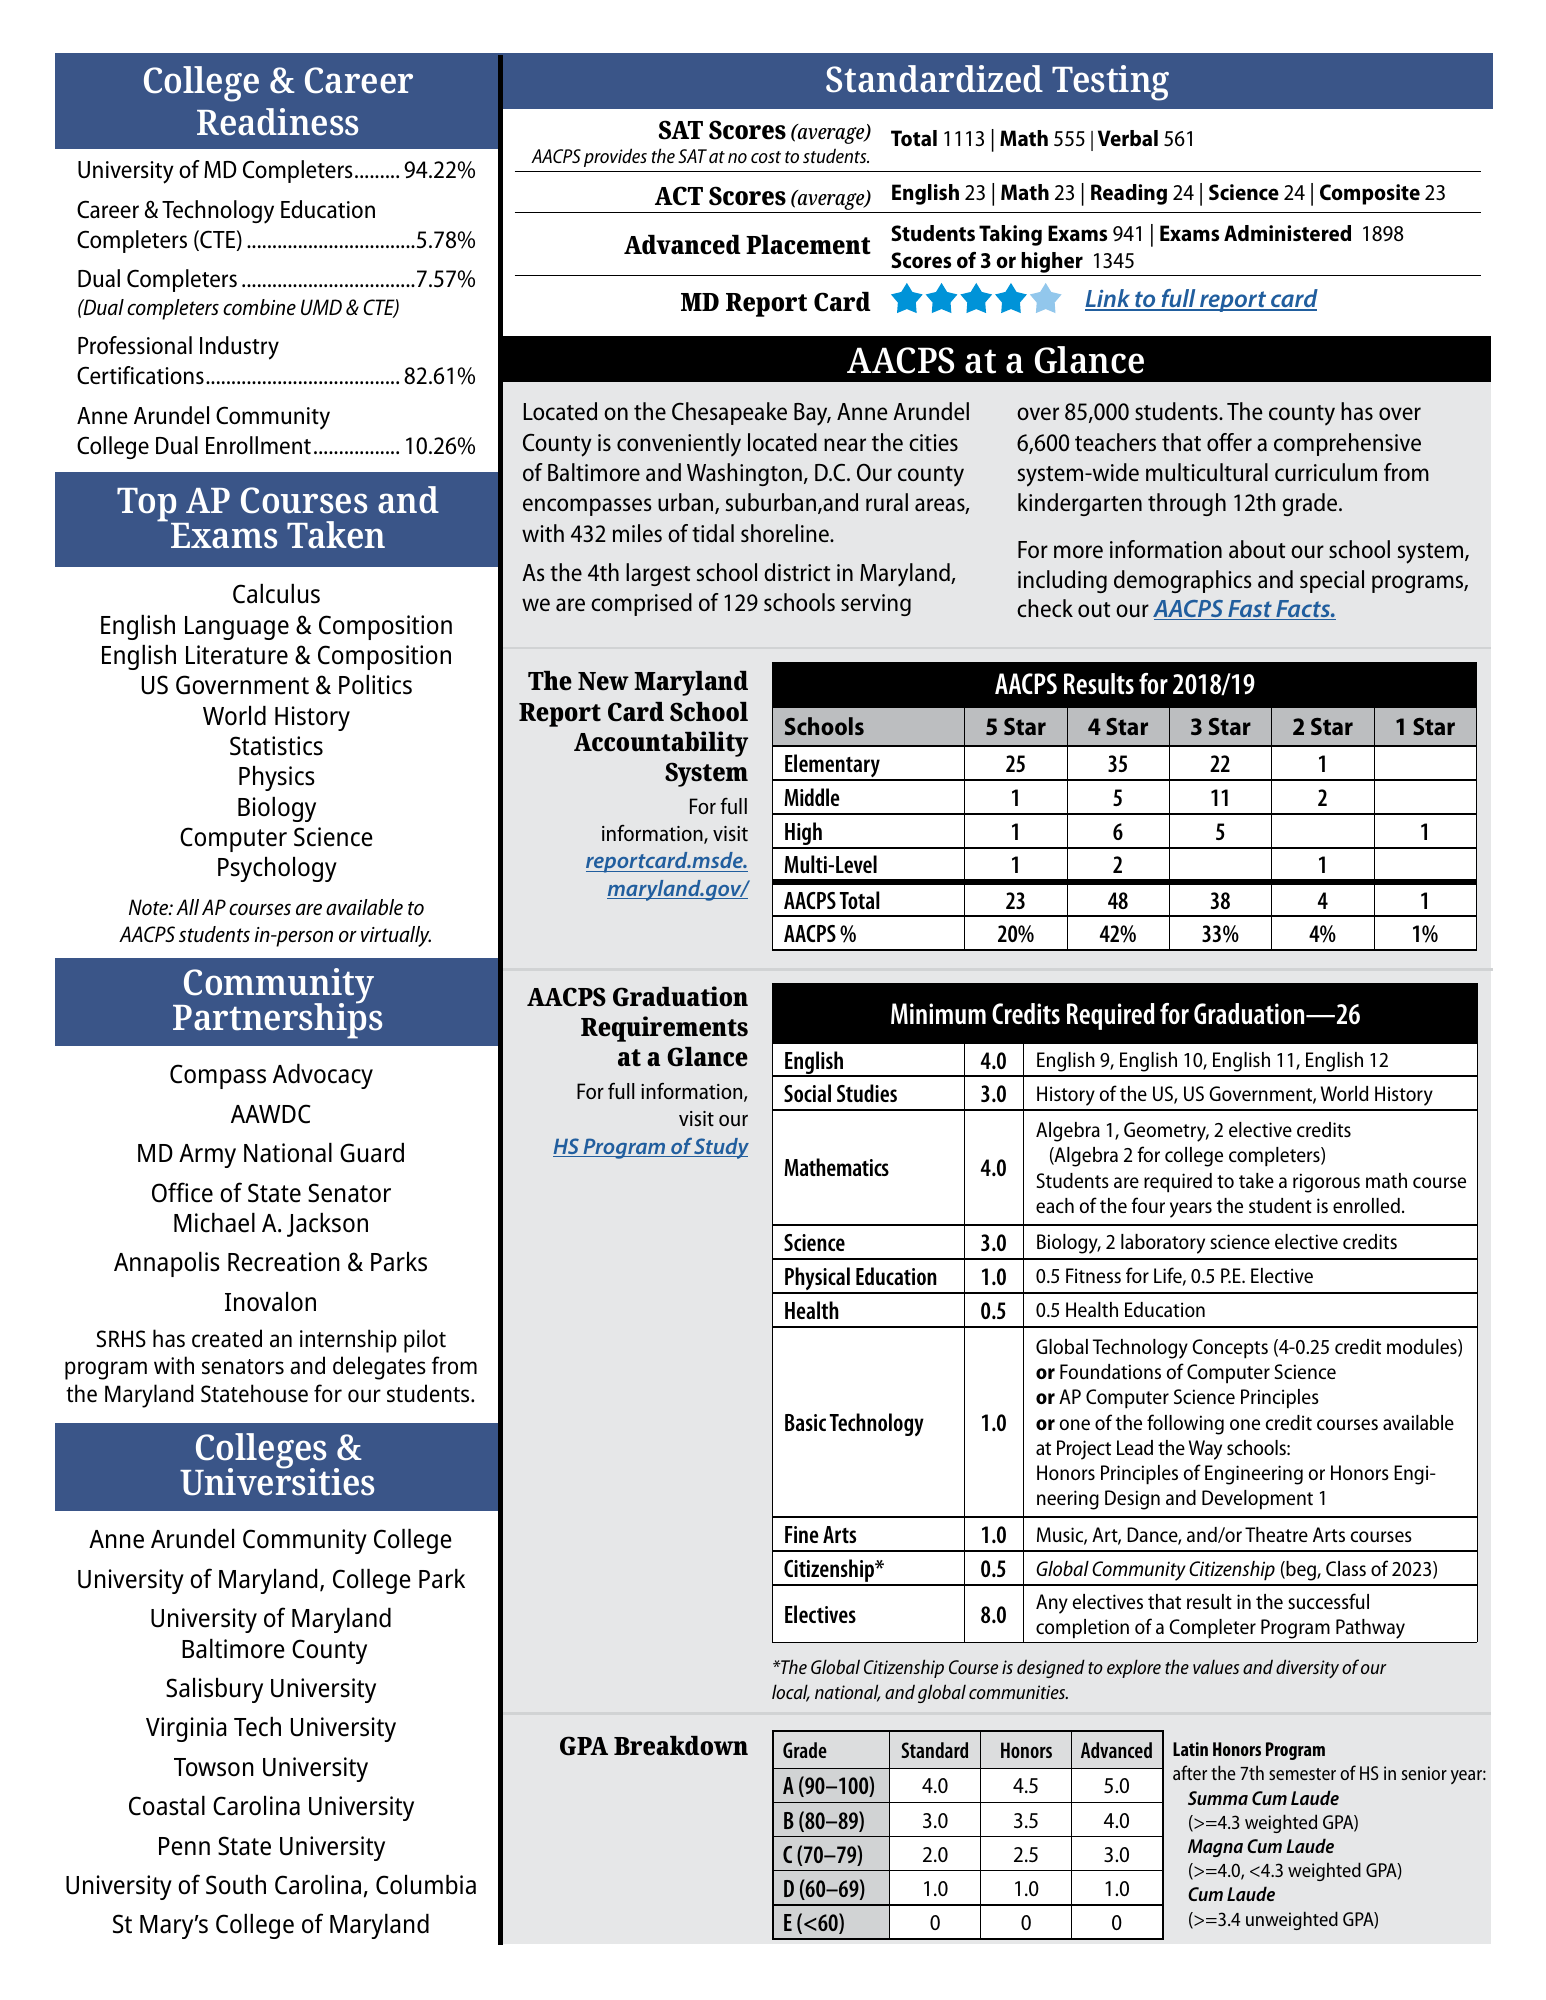  What do you see at coordinates (277, 122) in the document?
I see `Readiness` at bounding box center [277, 122].
